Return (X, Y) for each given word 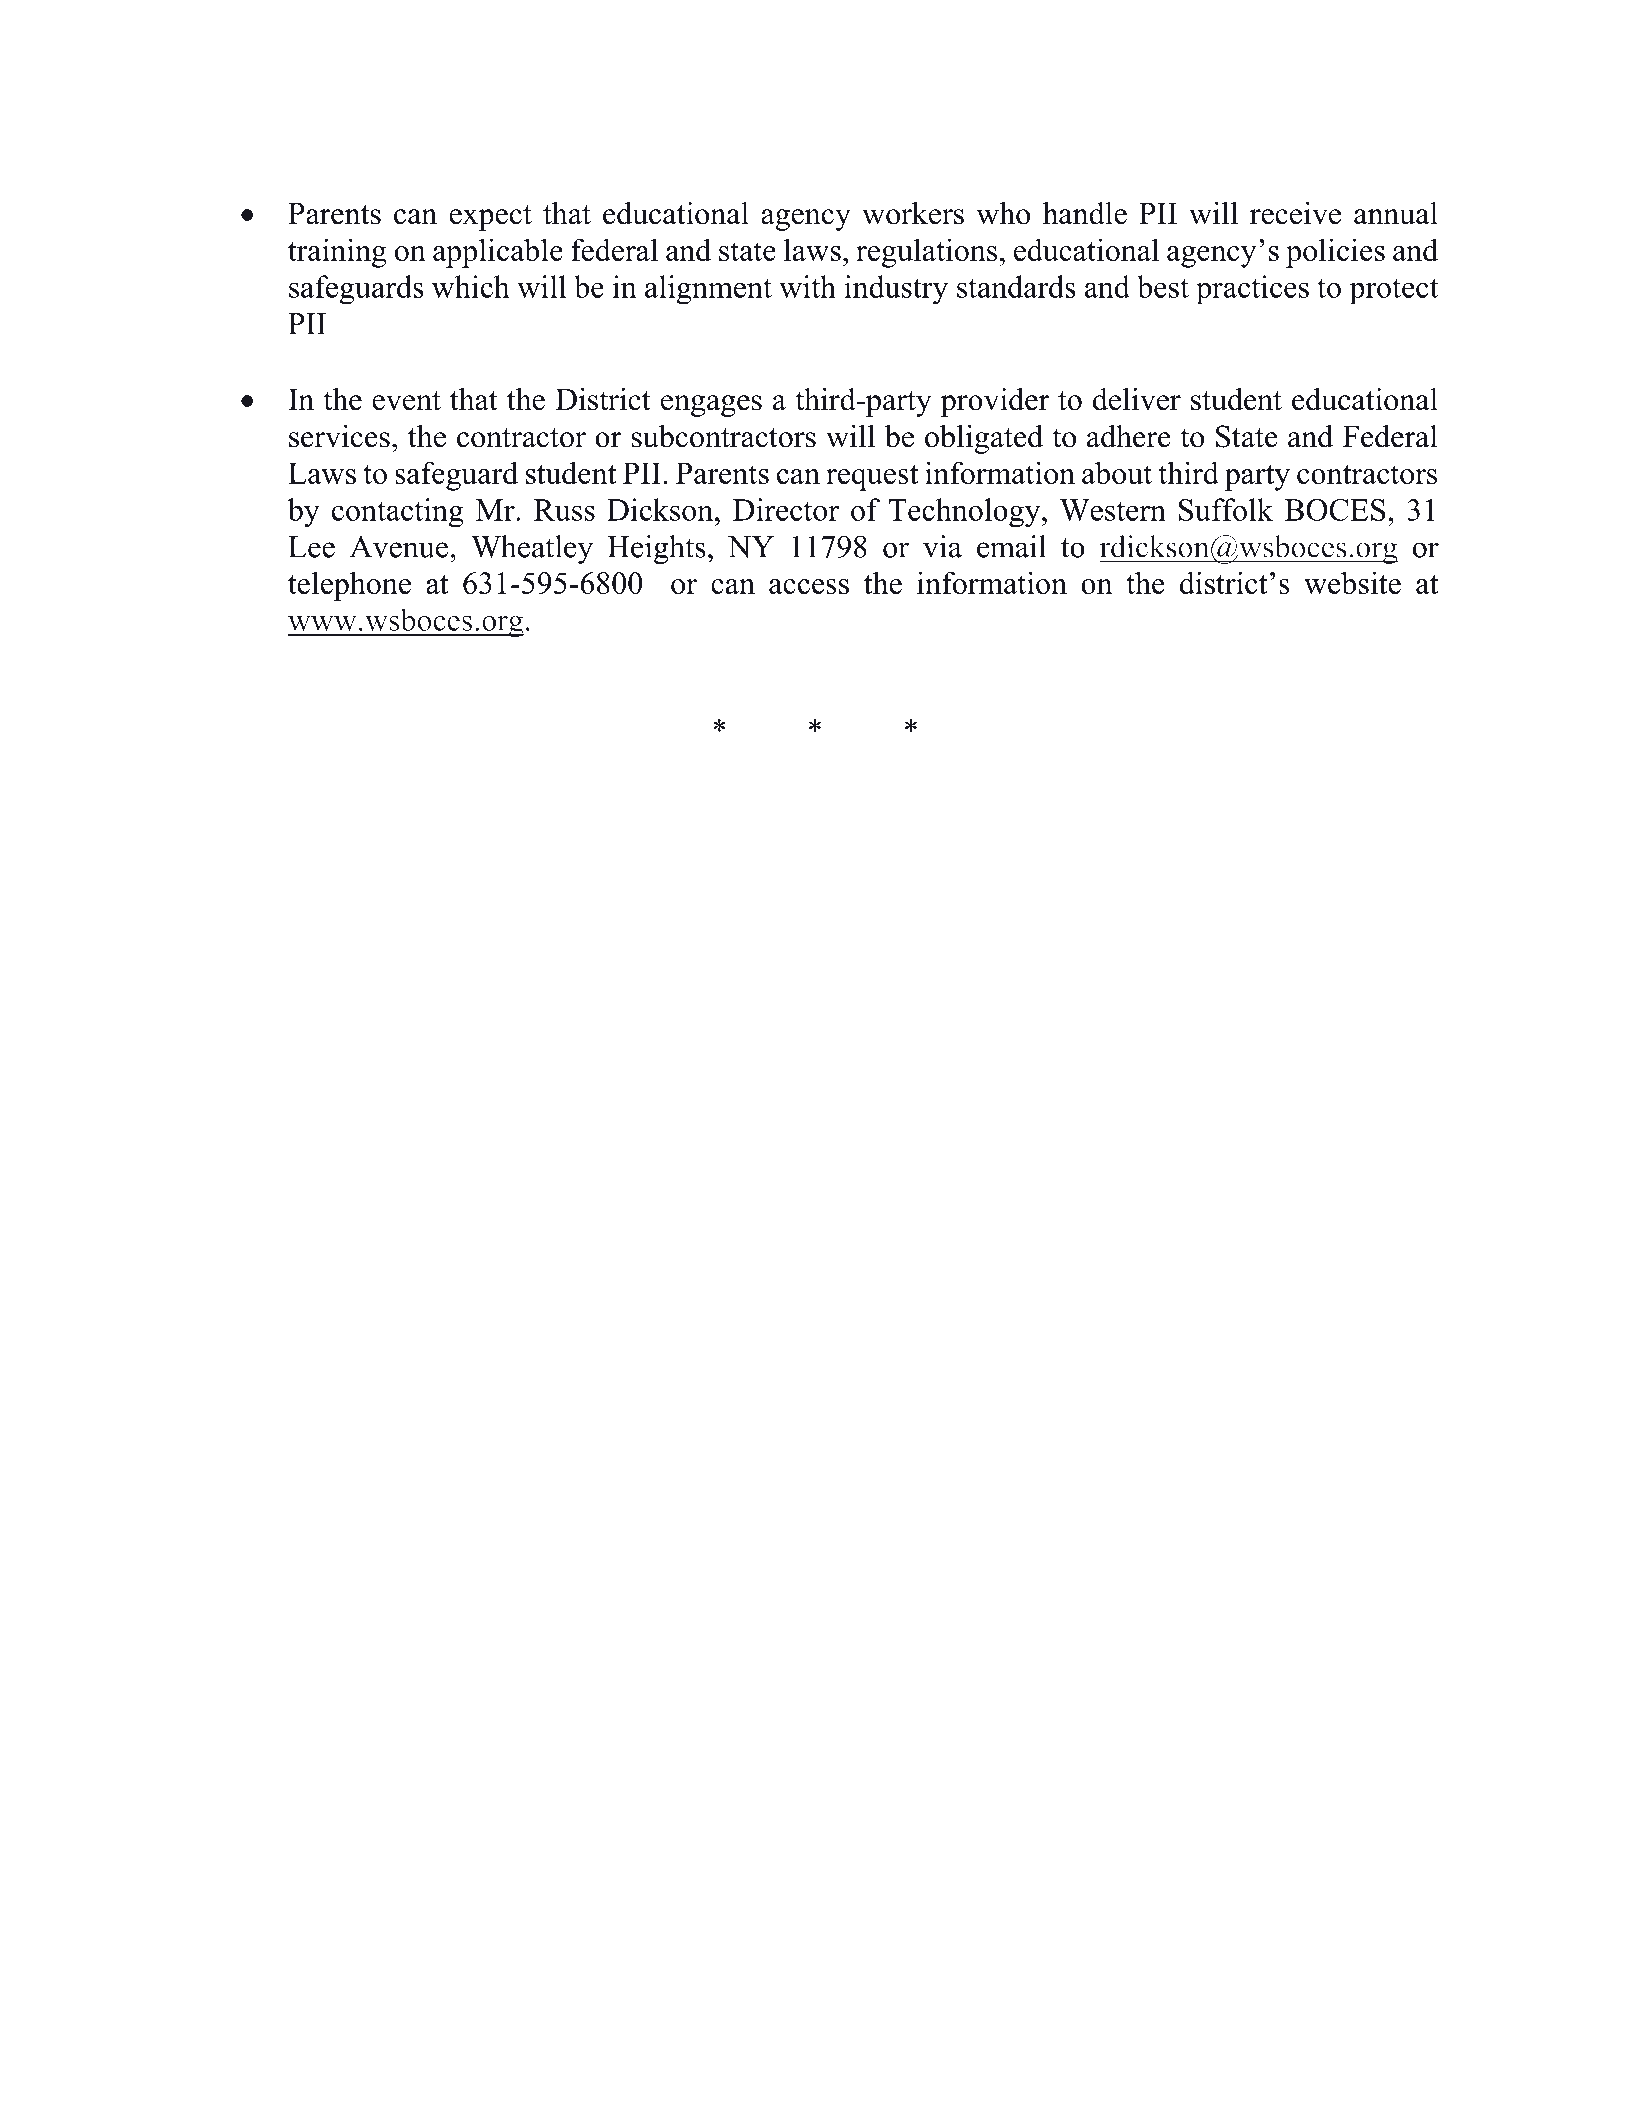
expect (490, 218)
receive (1295, 213)
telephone (349, 586)
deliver (1137, 399)
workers (913, 213)
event (406, 401)
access (809, 586)
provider (995, 402)
